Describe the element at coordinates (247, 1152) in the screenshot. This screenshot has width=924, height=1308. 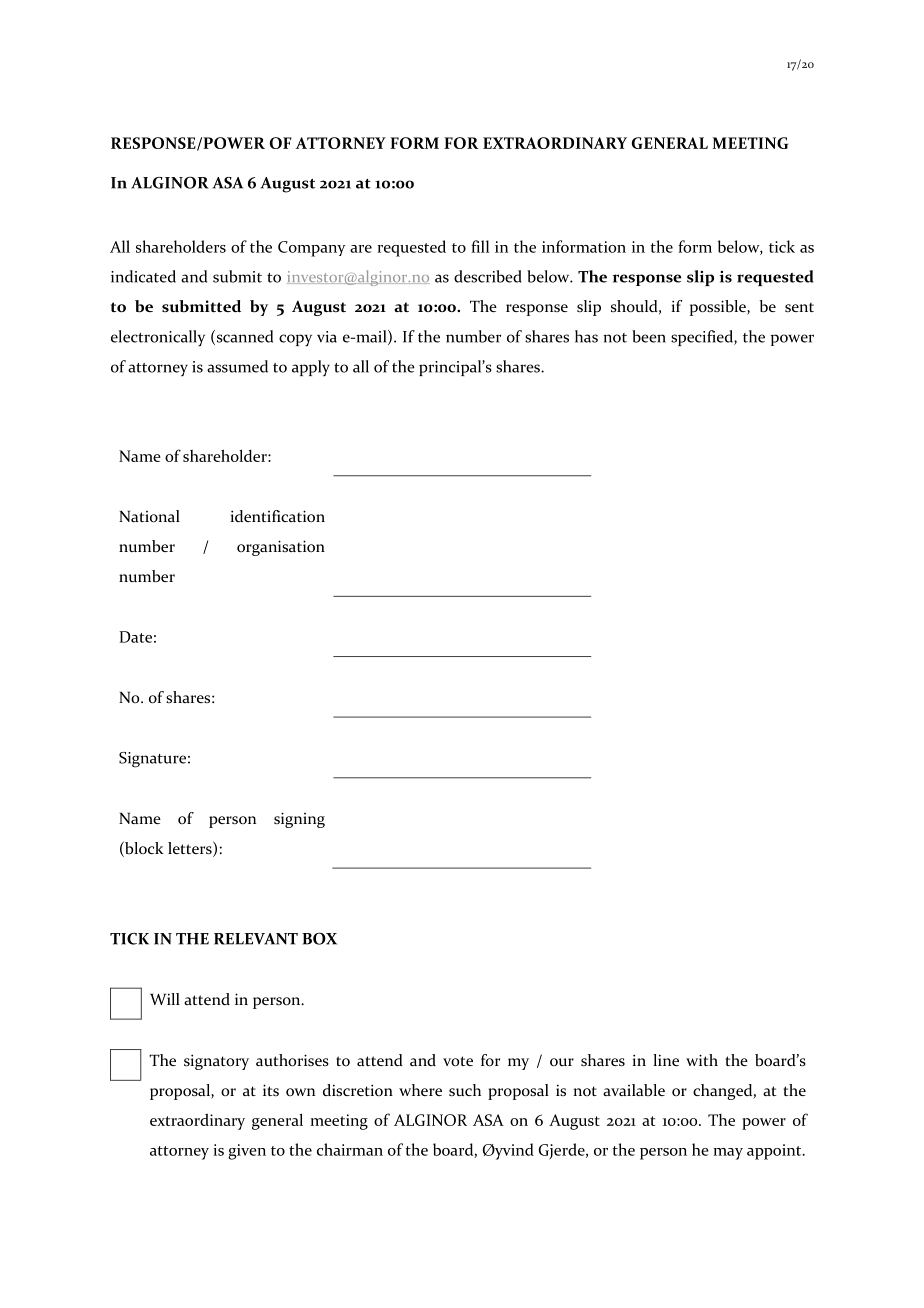
I see `given` at that location.
